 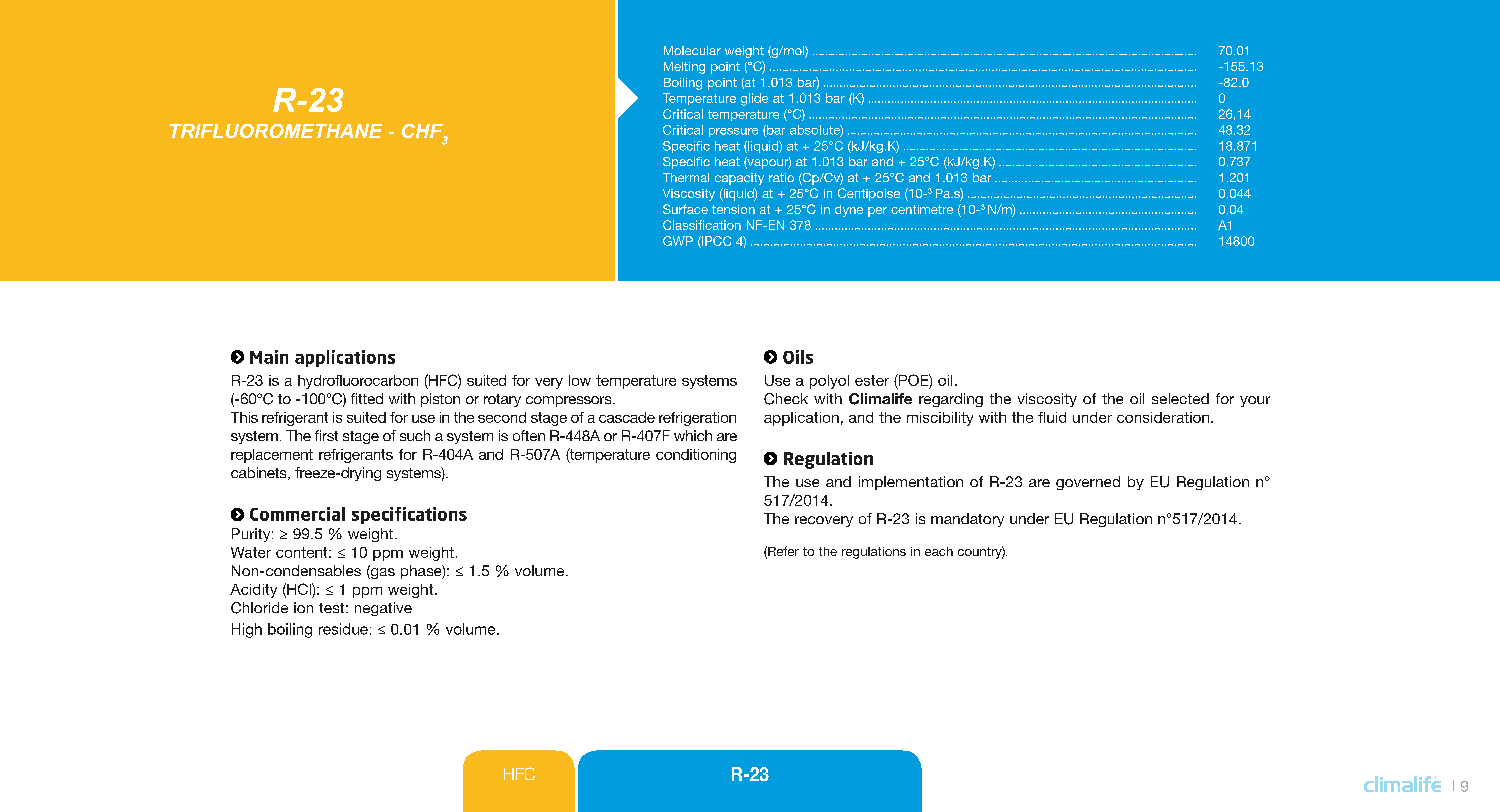 I want to click on Molecular, so click(x=692, y=50).
